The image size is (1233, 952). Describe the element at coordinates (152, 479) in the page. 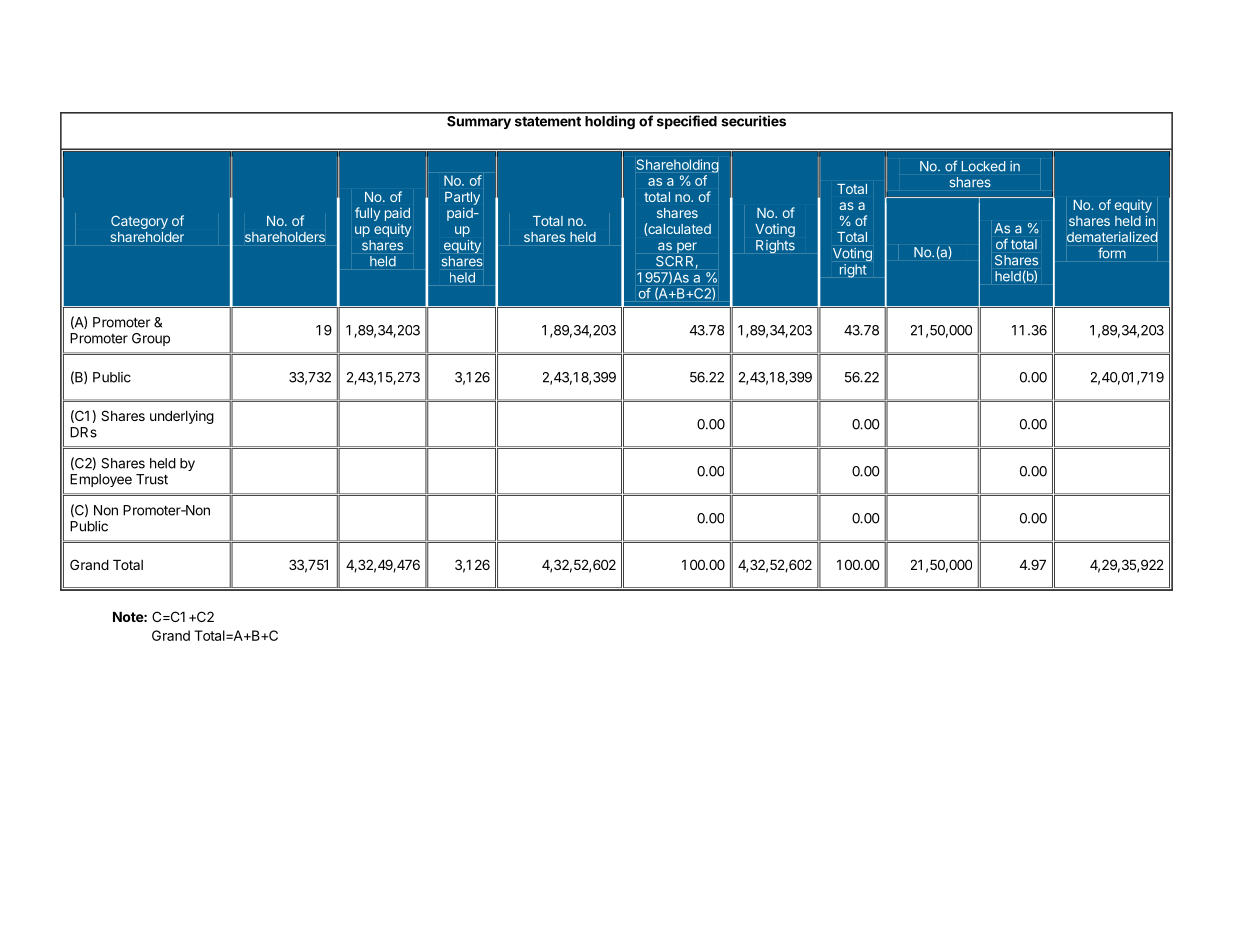

I see `Trust` at that location.
